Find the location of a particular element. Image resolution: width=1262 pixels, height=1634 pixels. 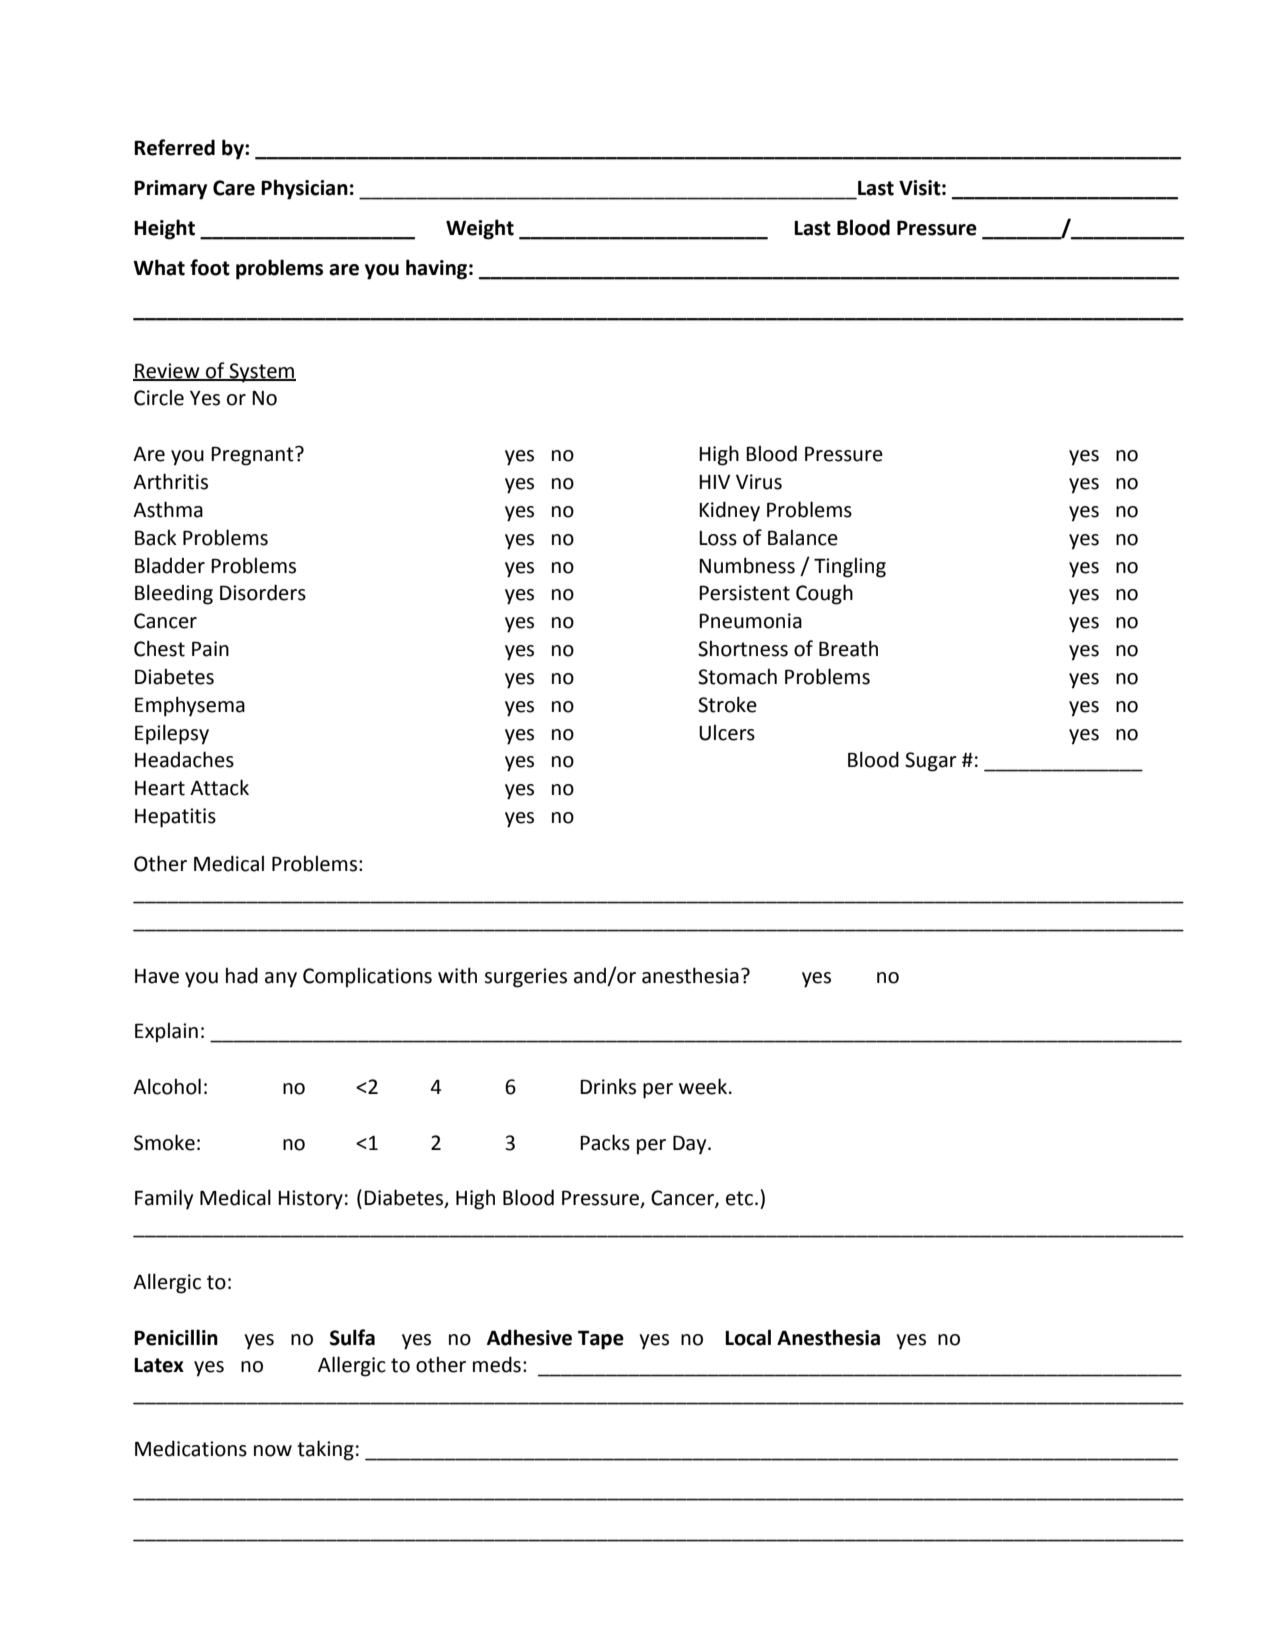

now is located at coordinates (273, 1451).
